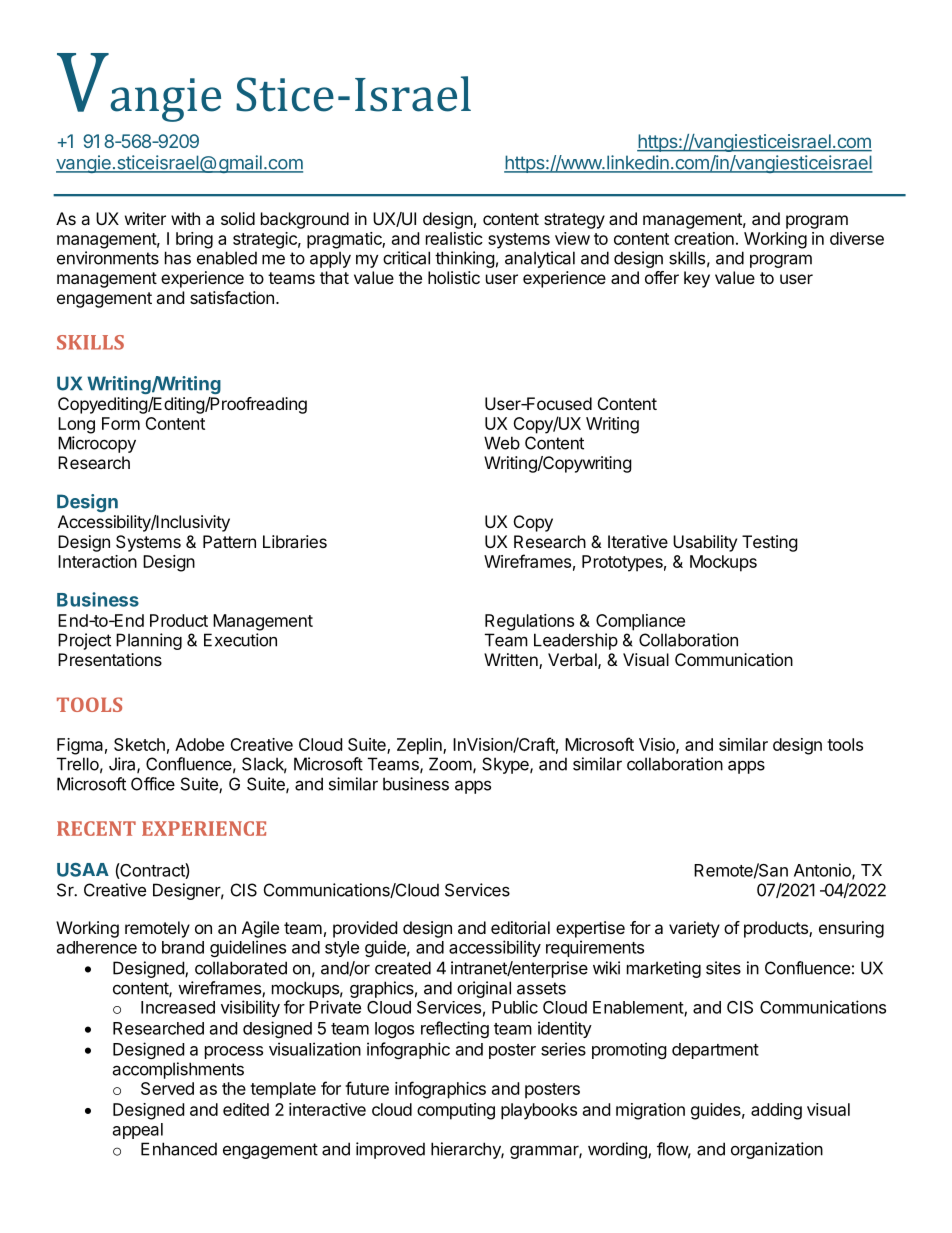  Describe the element at coordinates (110, 659) in the document. I see `Presentations` at that location.
